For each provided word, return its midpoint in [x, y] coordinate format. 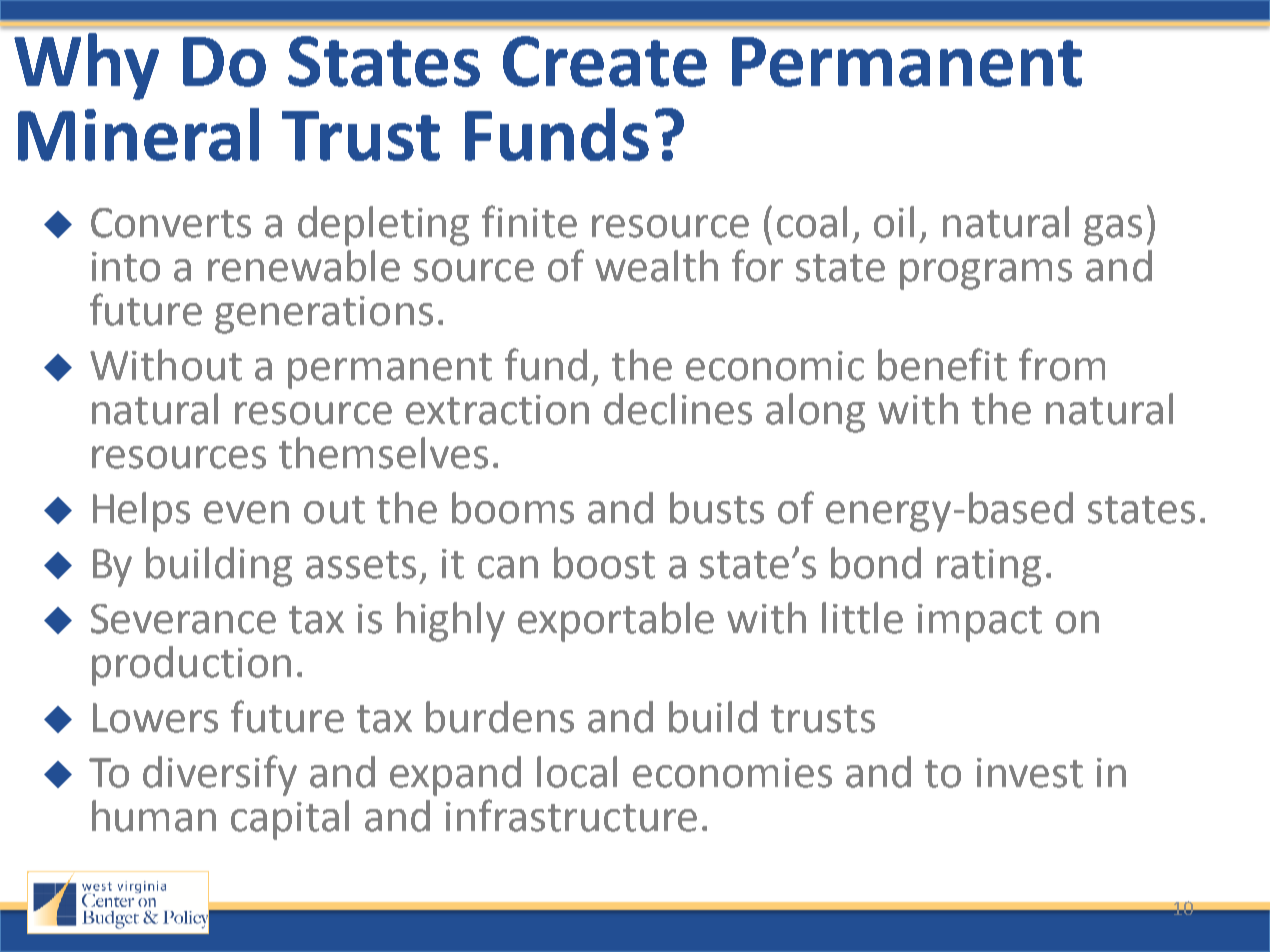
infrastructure [571, 815]
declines [678, 409]
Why [86, 66]
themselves [383, 453]
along [815, 413]
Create [605, 61]
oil [894, 222]
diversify [220, 775]
